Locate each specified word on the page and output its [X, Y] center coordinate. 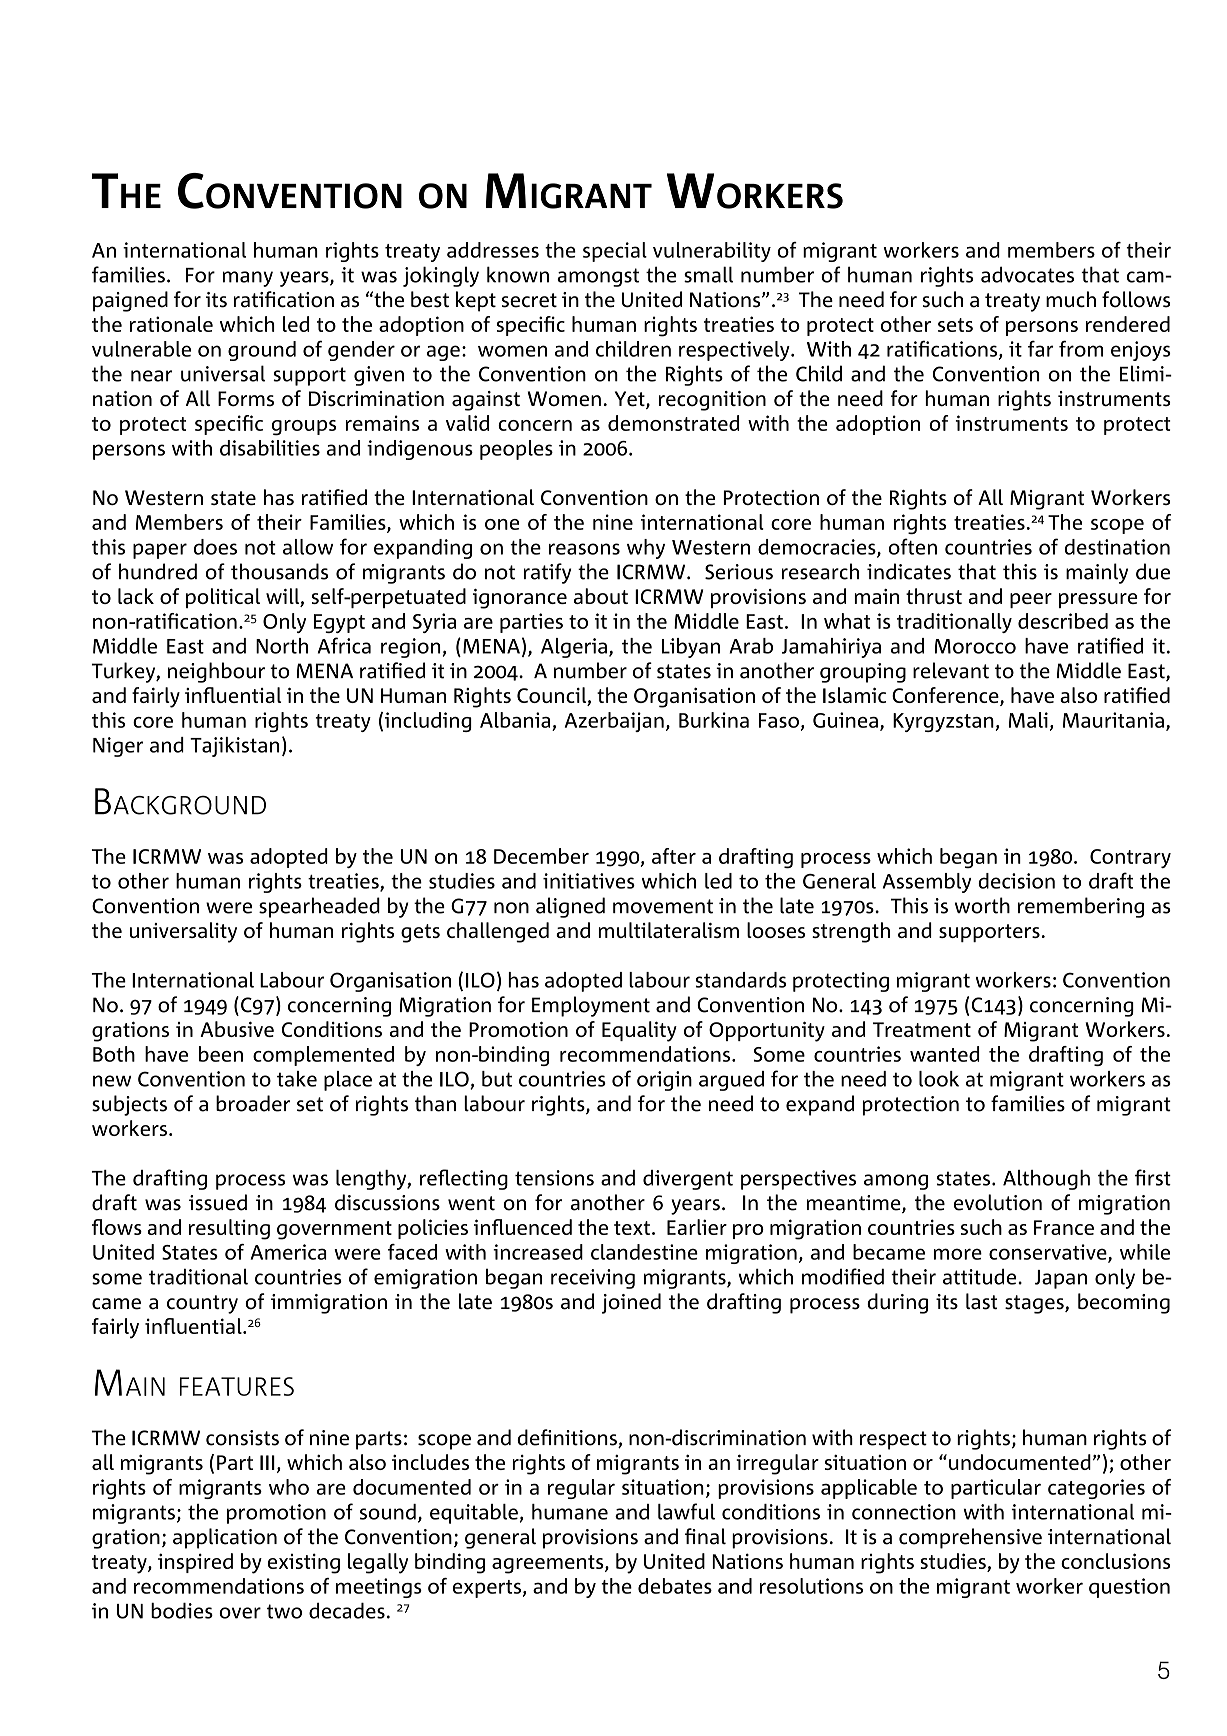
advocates [1027, 274]
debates [675, 1586]
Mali [1028, 720]
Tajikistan [234, 747]
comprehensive [970, 1538]
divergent [688, 1180]
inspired [195, 1563]
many [248, 279]
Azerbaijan [614, 722]
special [615, 252]
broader [253, 1103]
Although [1046, 1180]
